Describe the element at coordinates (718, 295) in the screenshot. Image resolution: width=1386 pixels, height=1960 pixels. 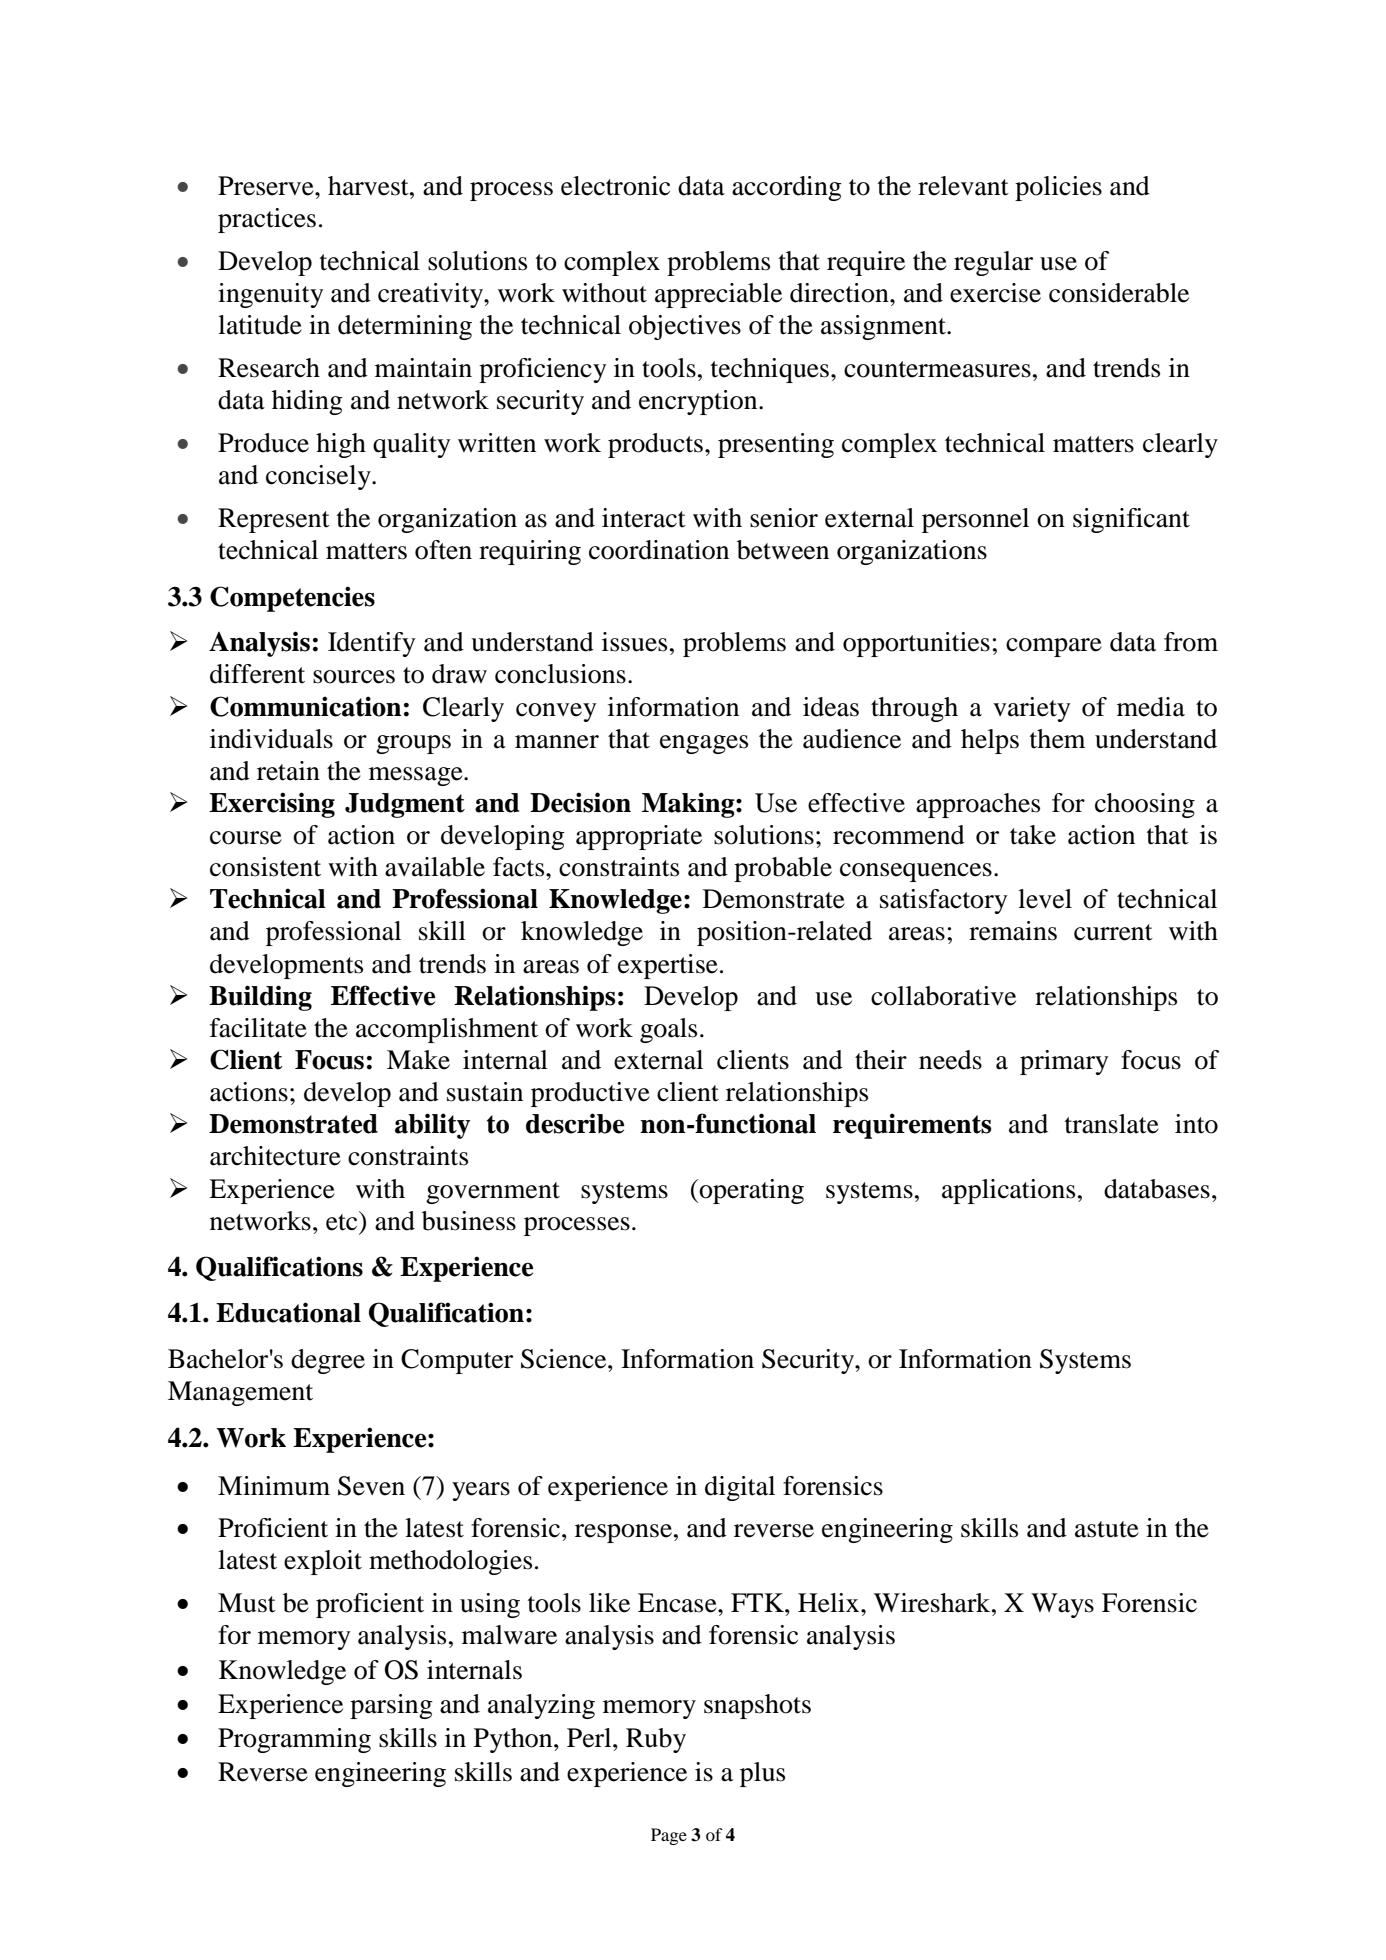
I see `appreciable` at that location.
